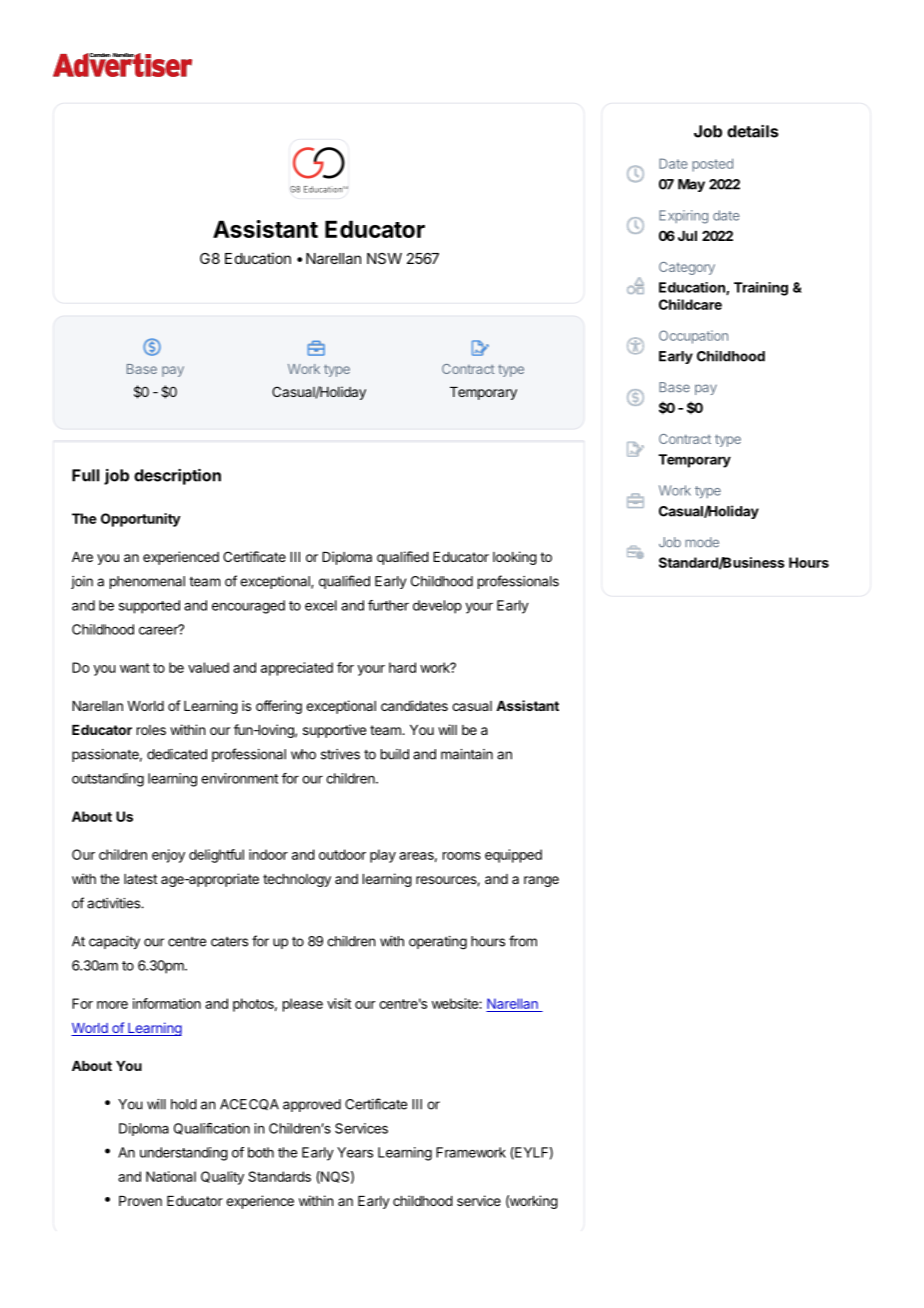 Image resolution: width=924 pixels, height=1308 pixels. I want to click on Years, so click(355, 1152).
